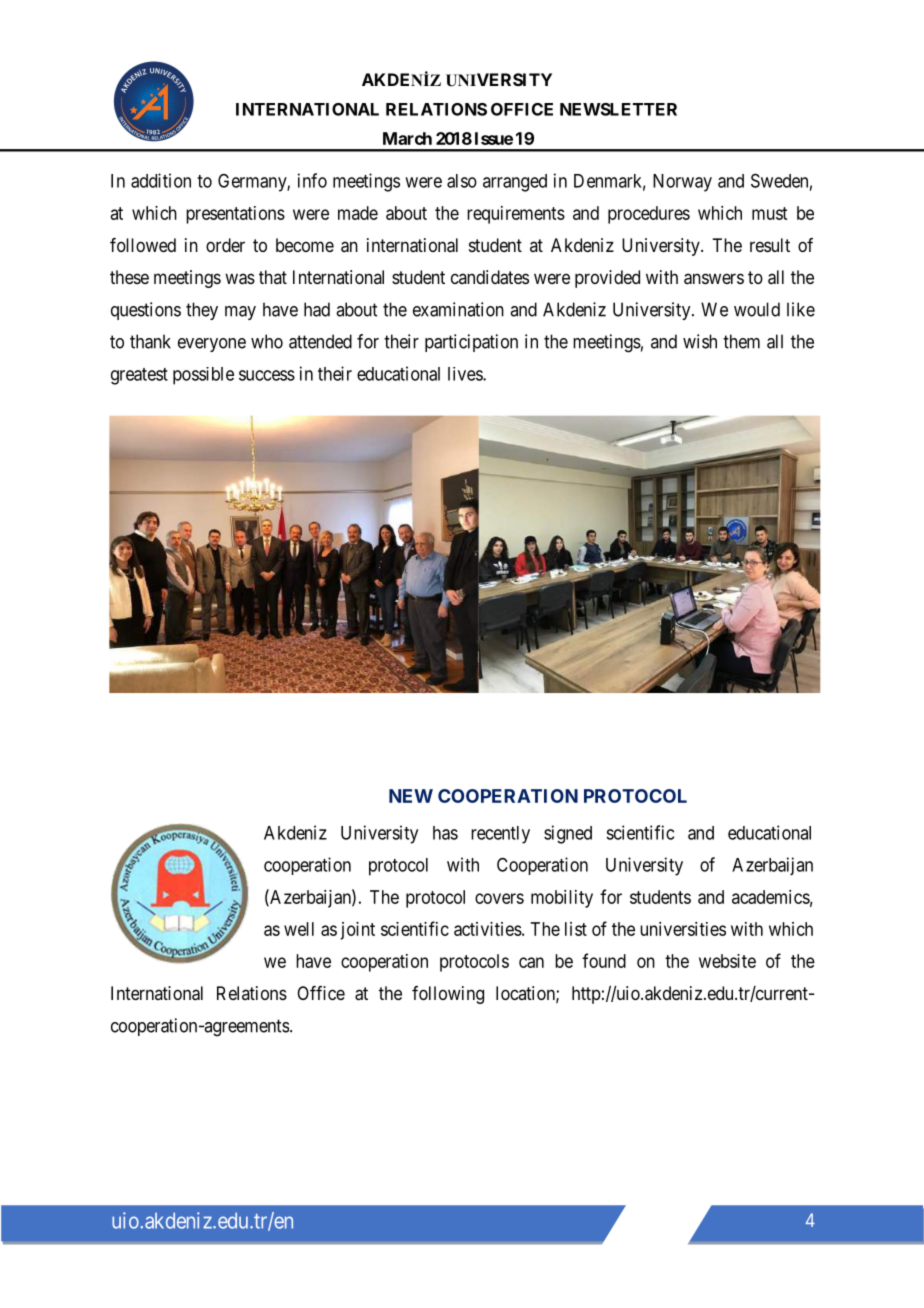 The width and height of the screenshot is (924, 1308). I want to click on addition, so click(161, 180).
